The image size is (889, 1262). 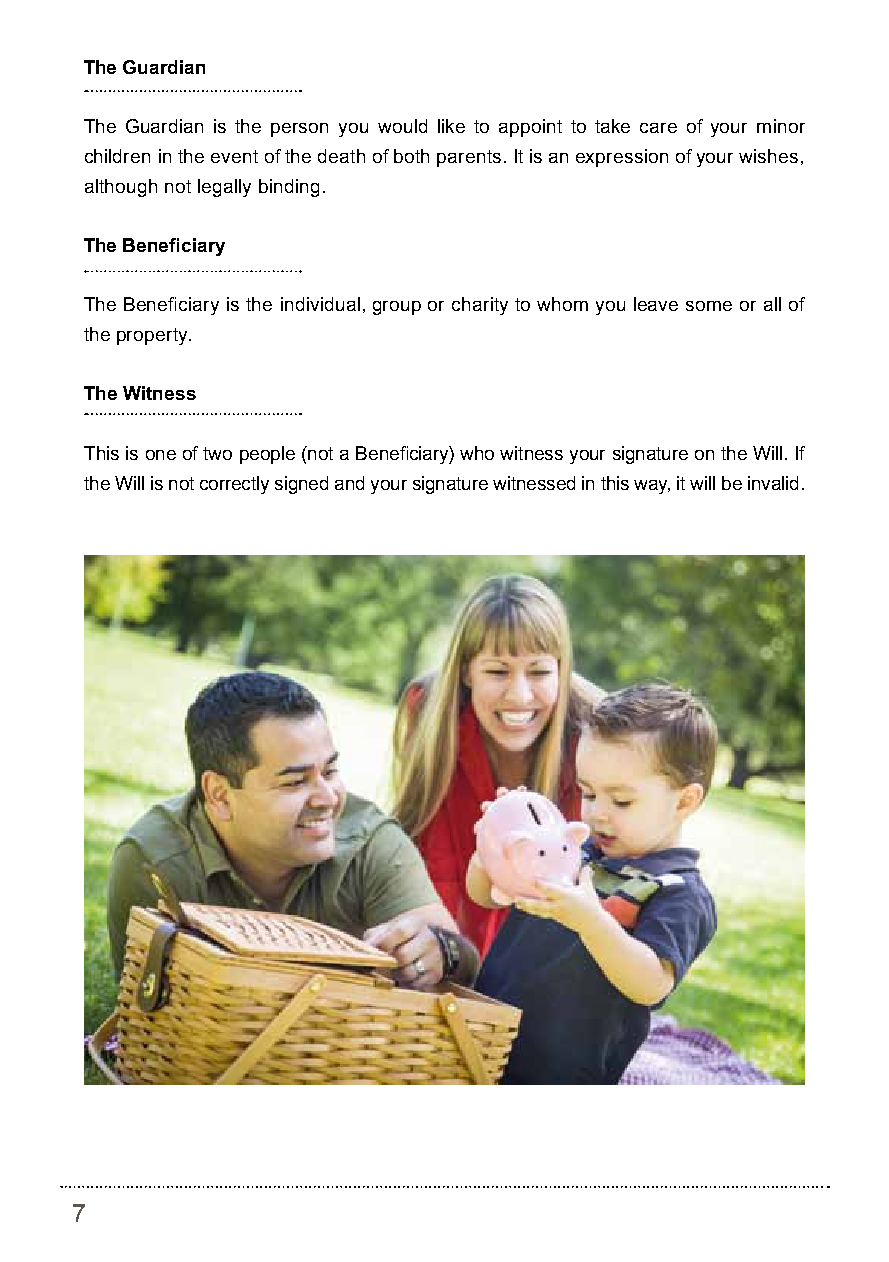 I want to click on property, so click(x=153, y=336).
